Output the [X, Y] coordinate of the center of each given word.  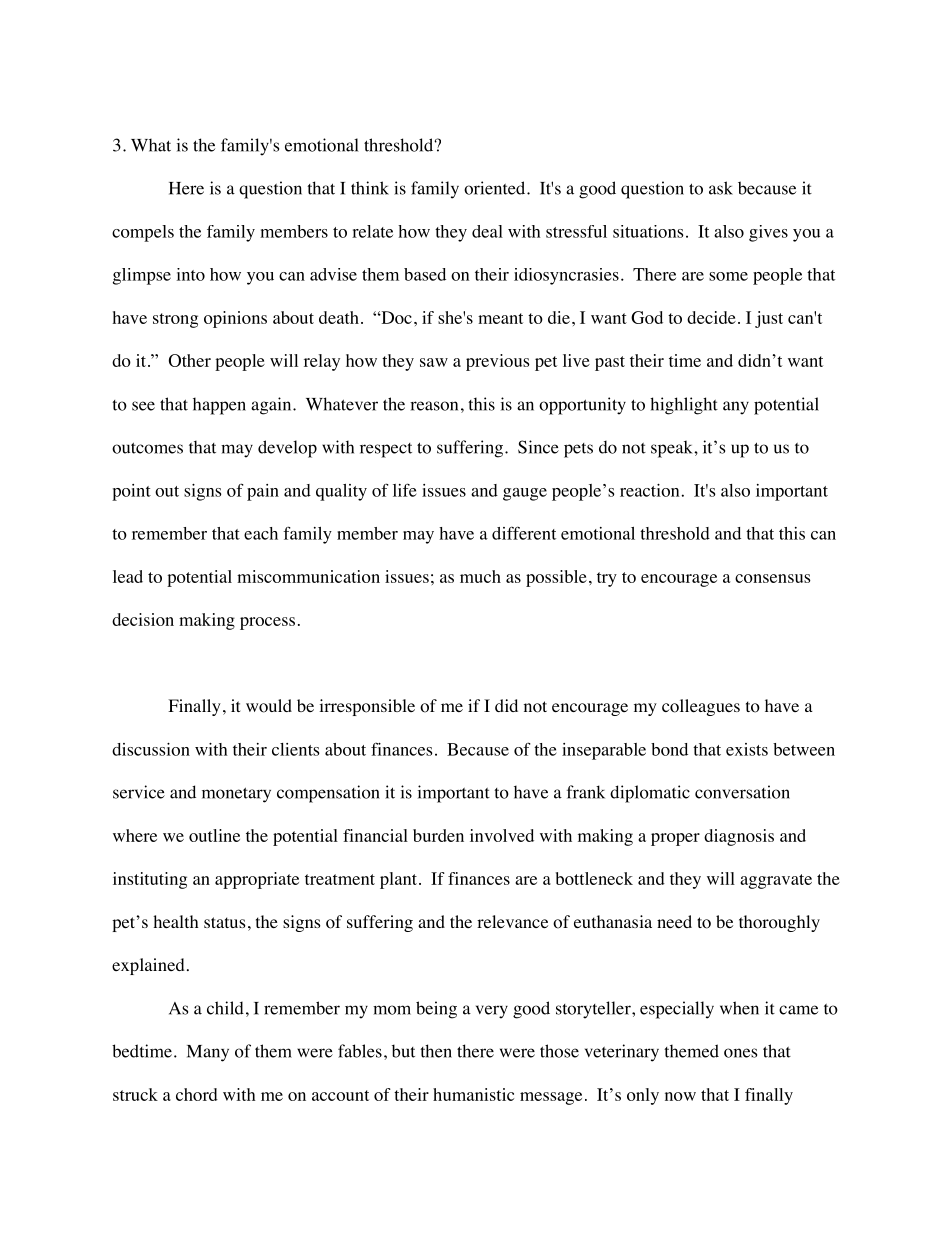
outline [214, 835]
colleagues [701, 707]
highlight [684, 406]
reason [434, 406]
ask [721, 188]
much [480, 576]
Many [208, 1053]
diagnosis [739, 837]
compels [143, 233]
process [267, 623]
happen [219, 406]
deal [487, 231]
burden [438, 835]
